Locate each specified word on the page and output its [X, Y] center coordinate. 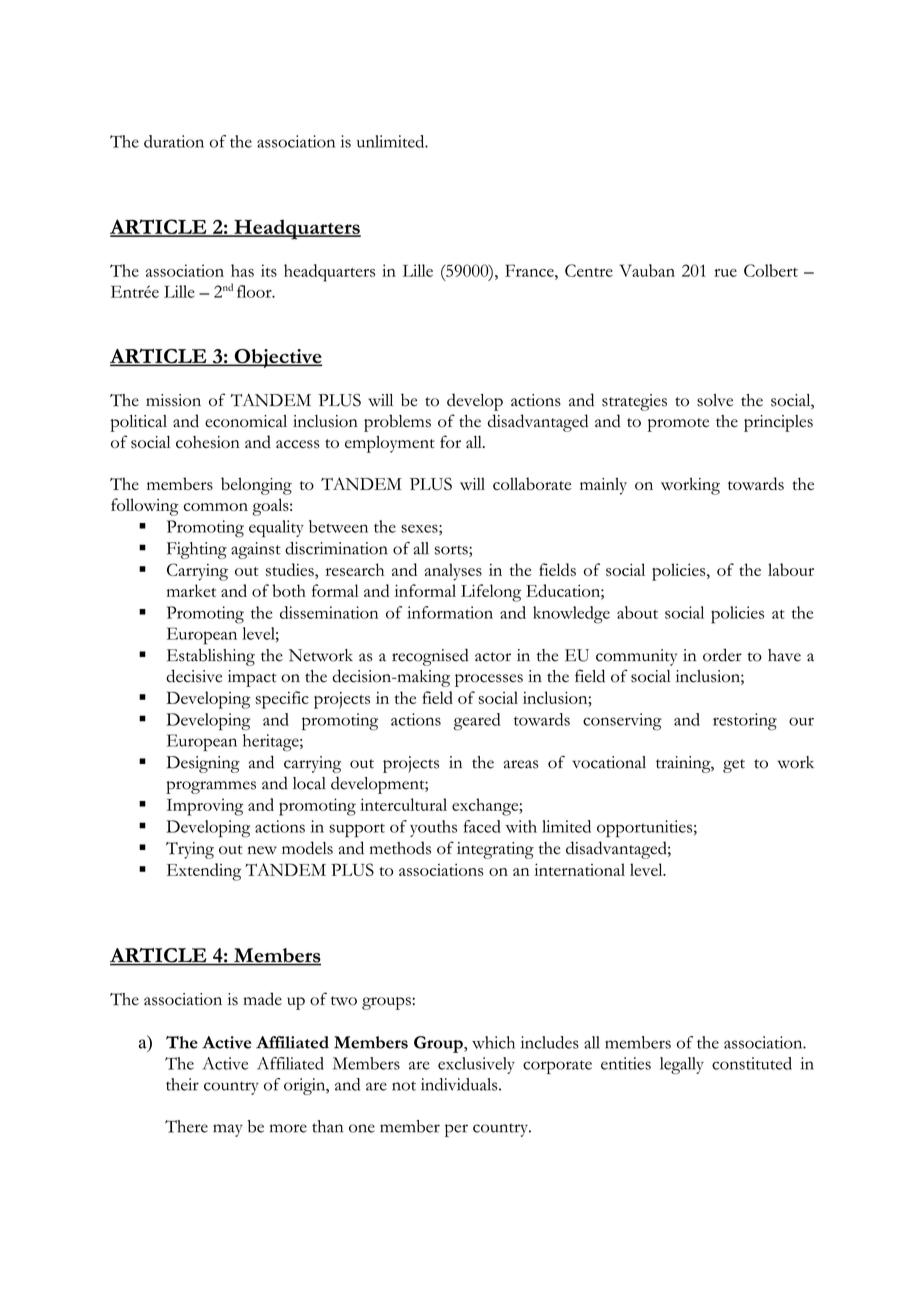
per [456, 1130]
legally [682, 1065]
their [182, 1084]
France [530, 270]
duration [174, 141]
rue [725, 273]
